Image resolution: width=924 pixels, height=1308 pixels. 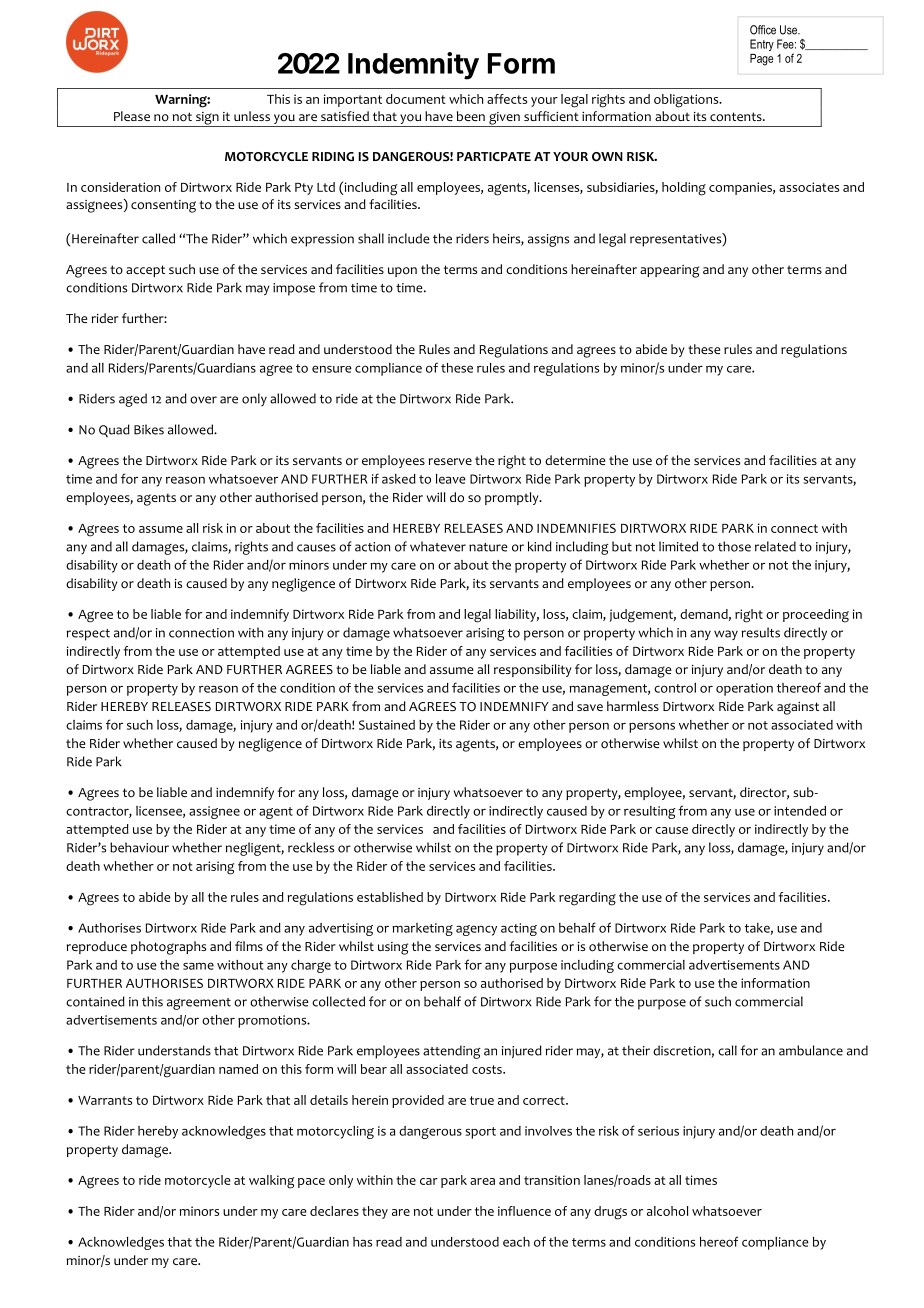 What do you see at coordinates (726, 635) in the screenshot?
I see `way` at bounding box center [726, 635].
